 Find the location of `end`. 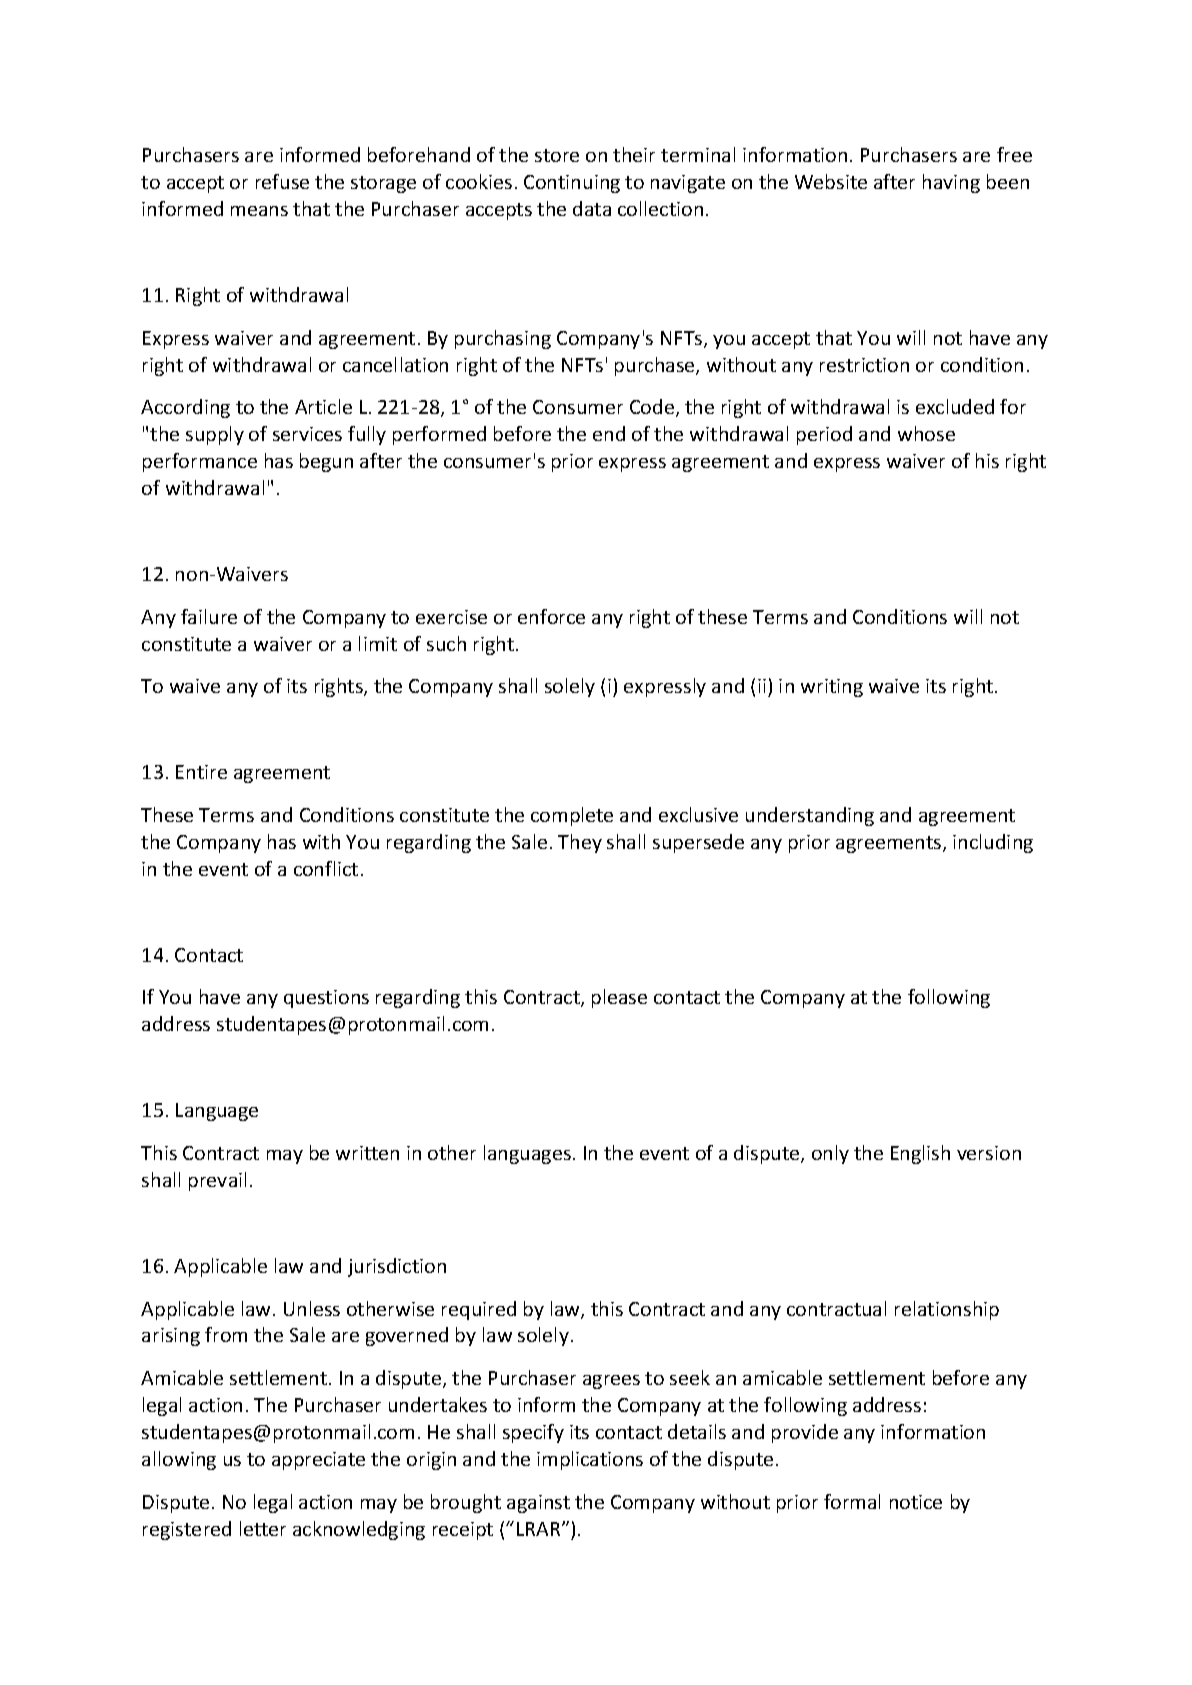

end is located at coordinates (609, 433).
